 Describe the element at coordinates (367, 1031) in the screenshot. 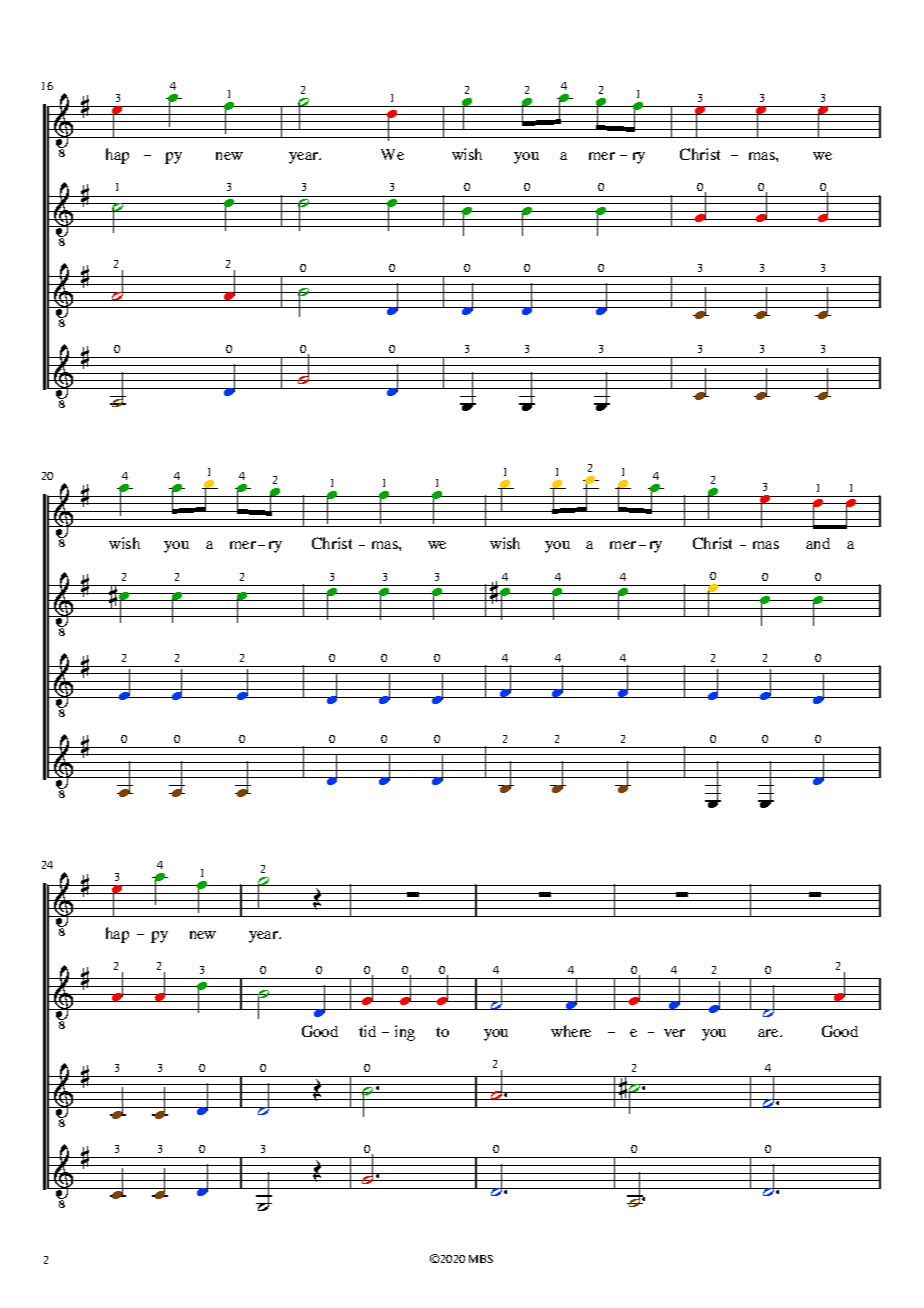

I see `tid` at that location.
